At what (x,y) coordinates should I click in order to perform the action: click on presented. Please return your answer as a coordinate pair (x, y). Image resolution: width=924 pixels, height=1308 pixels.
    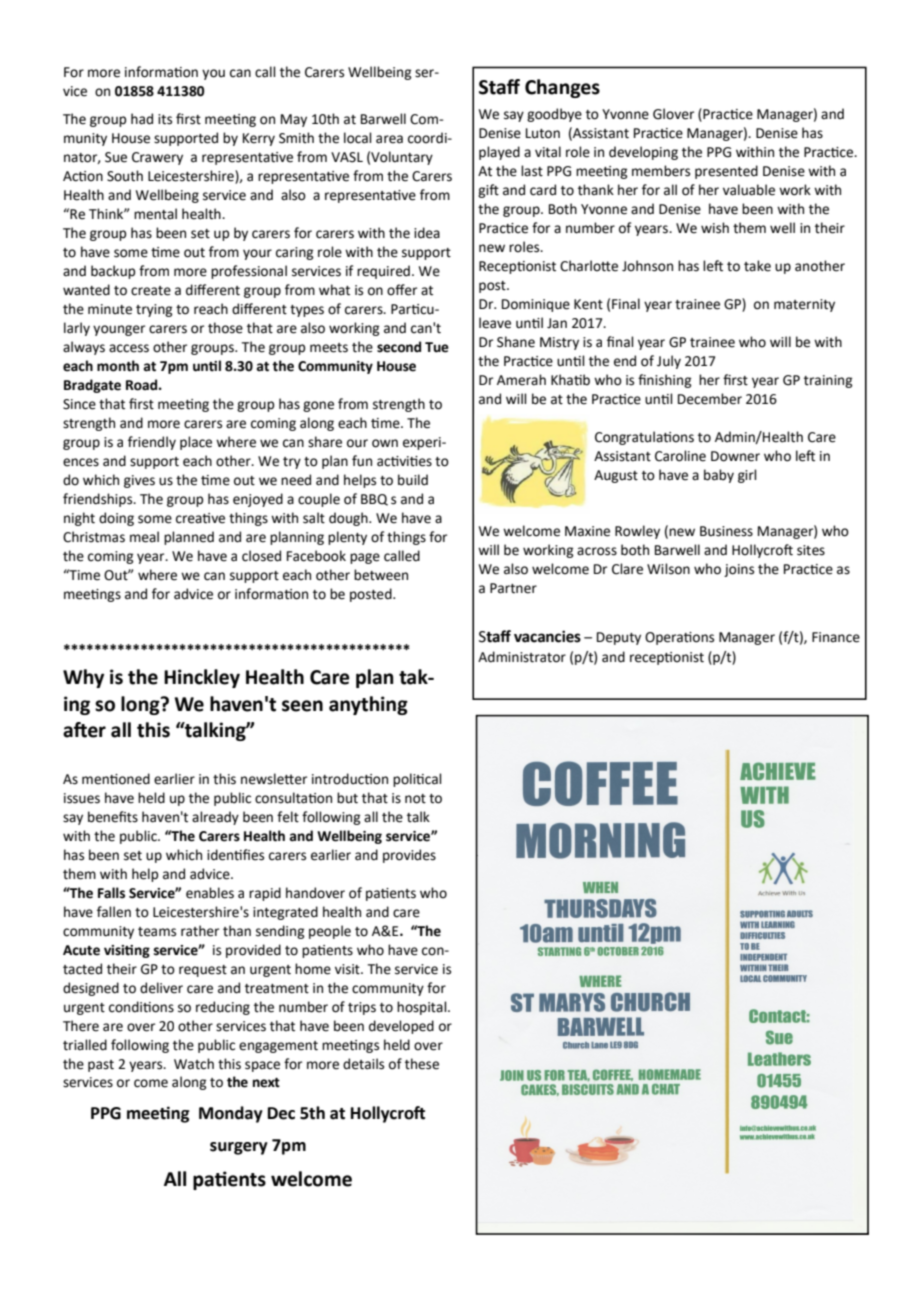
    Looking at the image, I should click on (726, 172).
